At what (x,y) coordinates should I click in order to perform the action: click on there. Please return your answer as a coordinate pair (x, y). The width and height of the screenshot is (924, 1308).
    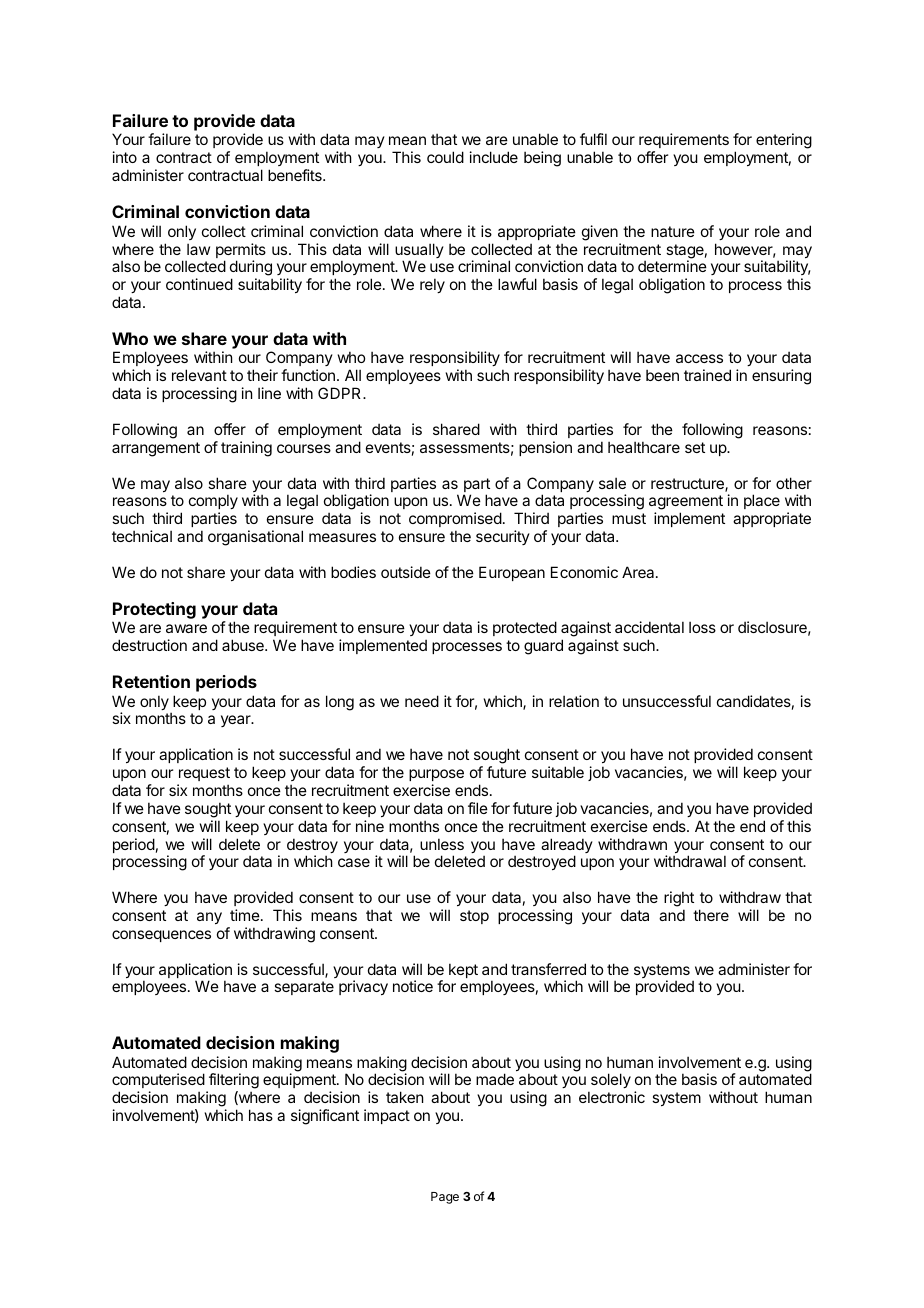
    Looking at the image, I should click on (711, 915).
